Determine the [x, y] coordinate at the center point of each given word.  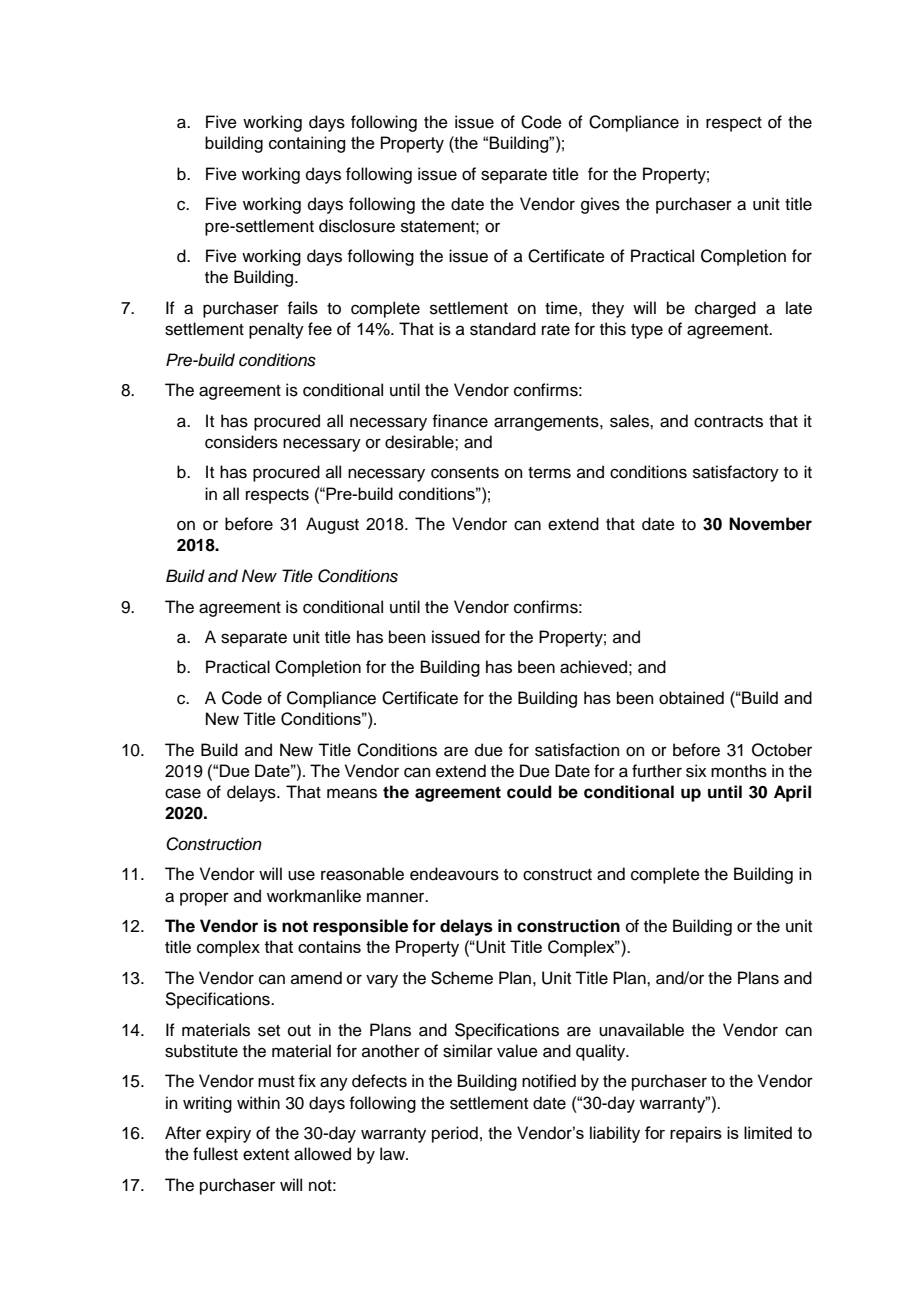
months [739, 771]
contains [329, 946]
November [770, 524]
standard [503, 329]
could [529, 792]
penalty [276, 330]
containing [307, 144]
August [332, 525]
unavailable [641, 1030]
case [183, 793]
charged [725, 309]
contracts [728, 422]
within [258, 1102]
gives [600, 205]
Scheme [462, 978]
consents [465, 473]
